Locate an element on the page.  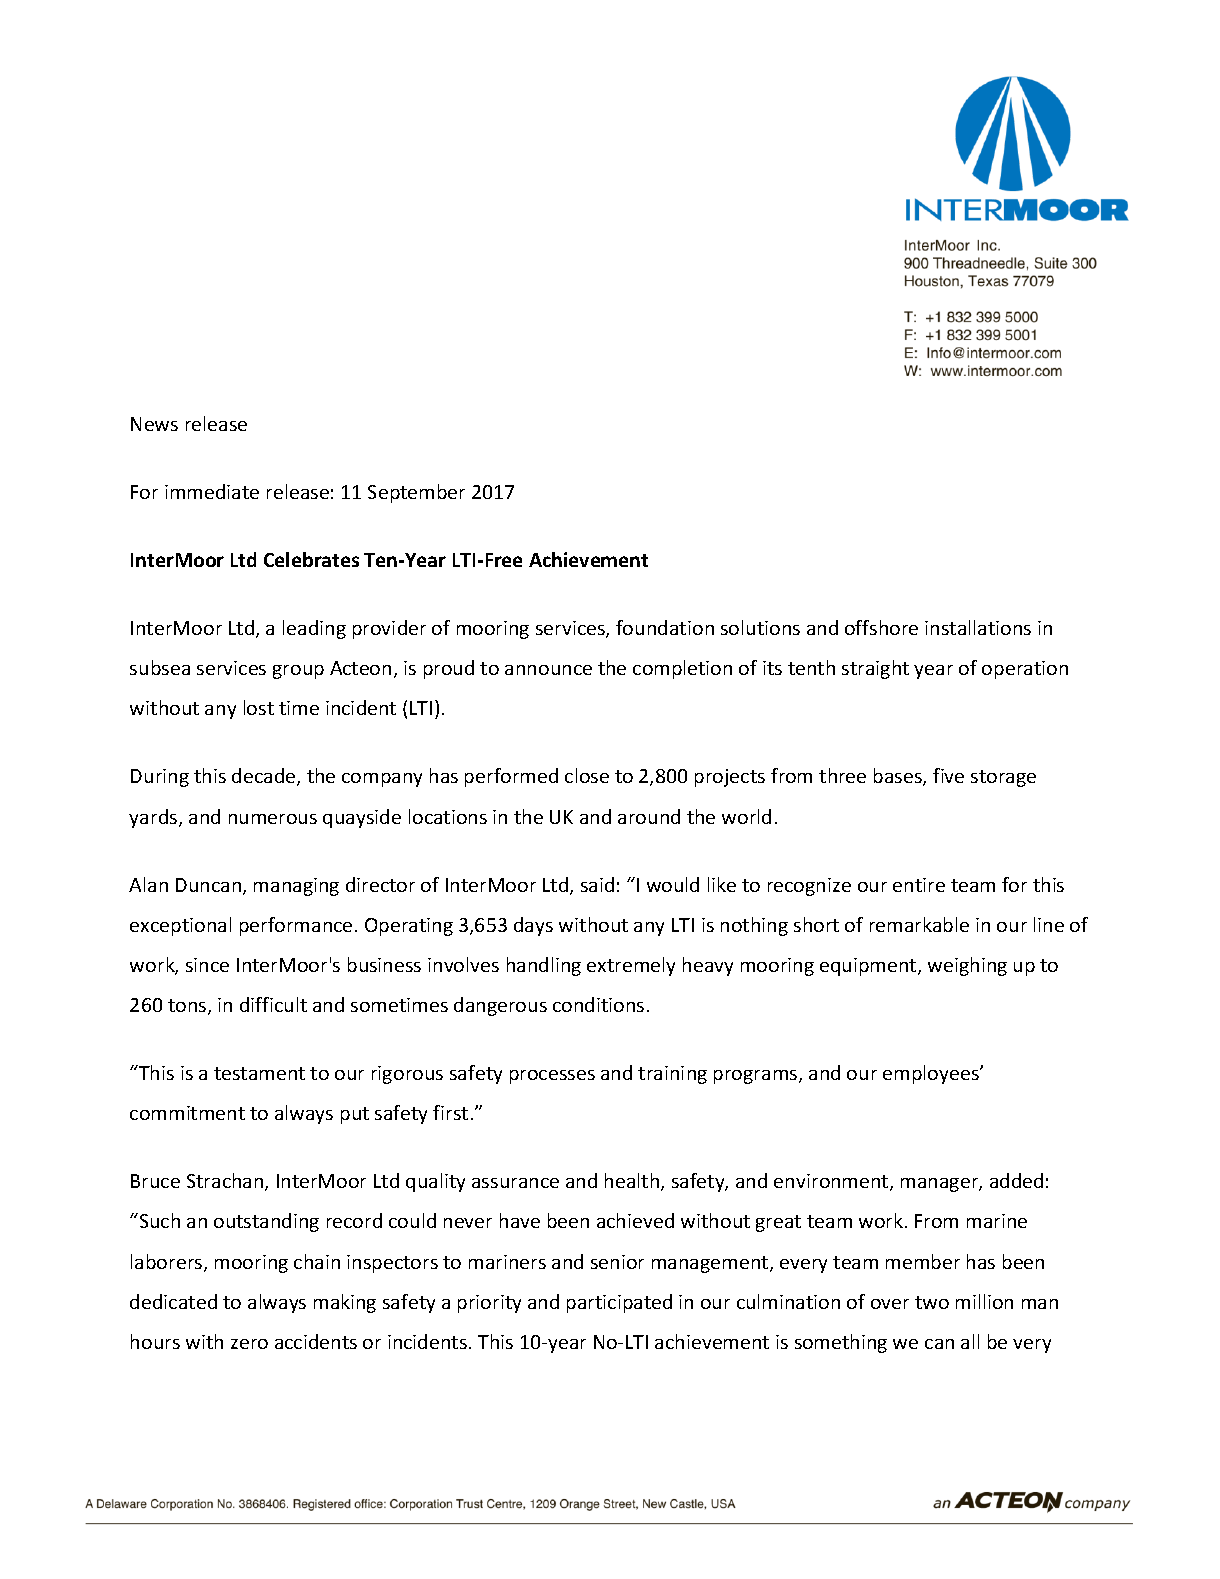
employees is located at coordinates (932, 1074).
